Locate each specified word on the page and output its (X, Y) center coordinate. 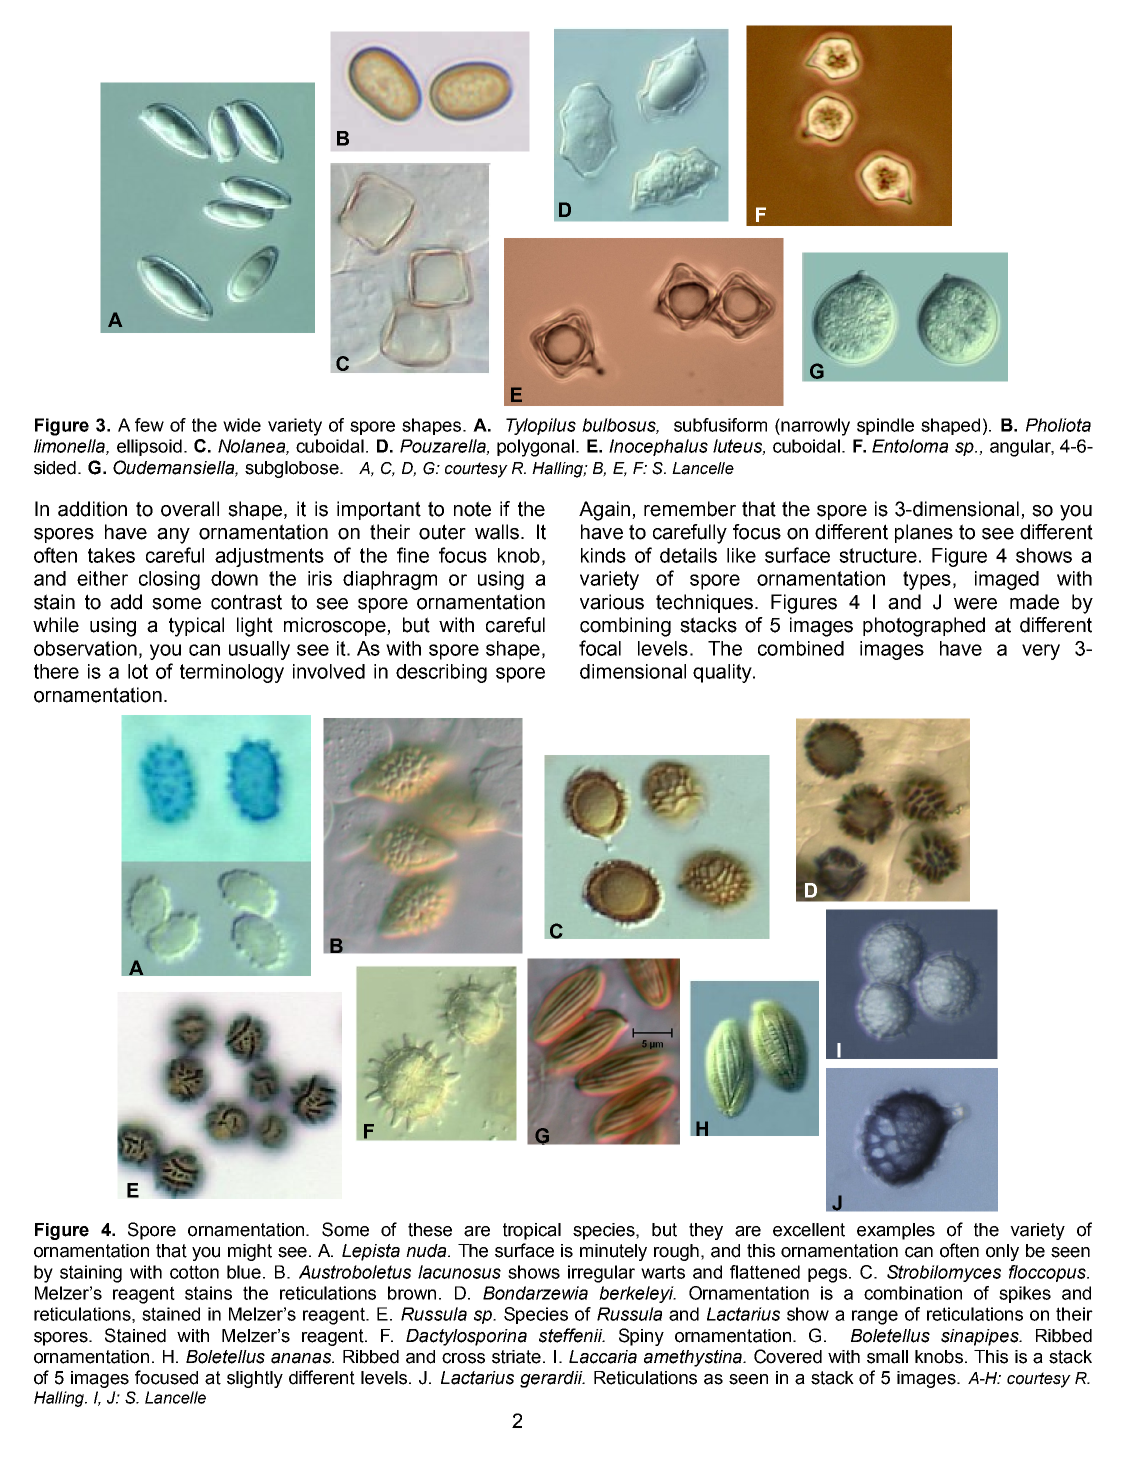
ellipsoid (149, 447)
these (430, 1230)
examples (896, 1231)
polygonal (535, 448)
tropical (532, 1231)
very (1041, 652)
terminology (232, 673)
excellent (809, 1230)
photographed (924, 627)
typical (196, 627)
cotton (194, 1272)
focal (600, 648)
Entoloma (910, 446)
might (250, 1252)
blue (244, 1272)
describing (441, 673)
